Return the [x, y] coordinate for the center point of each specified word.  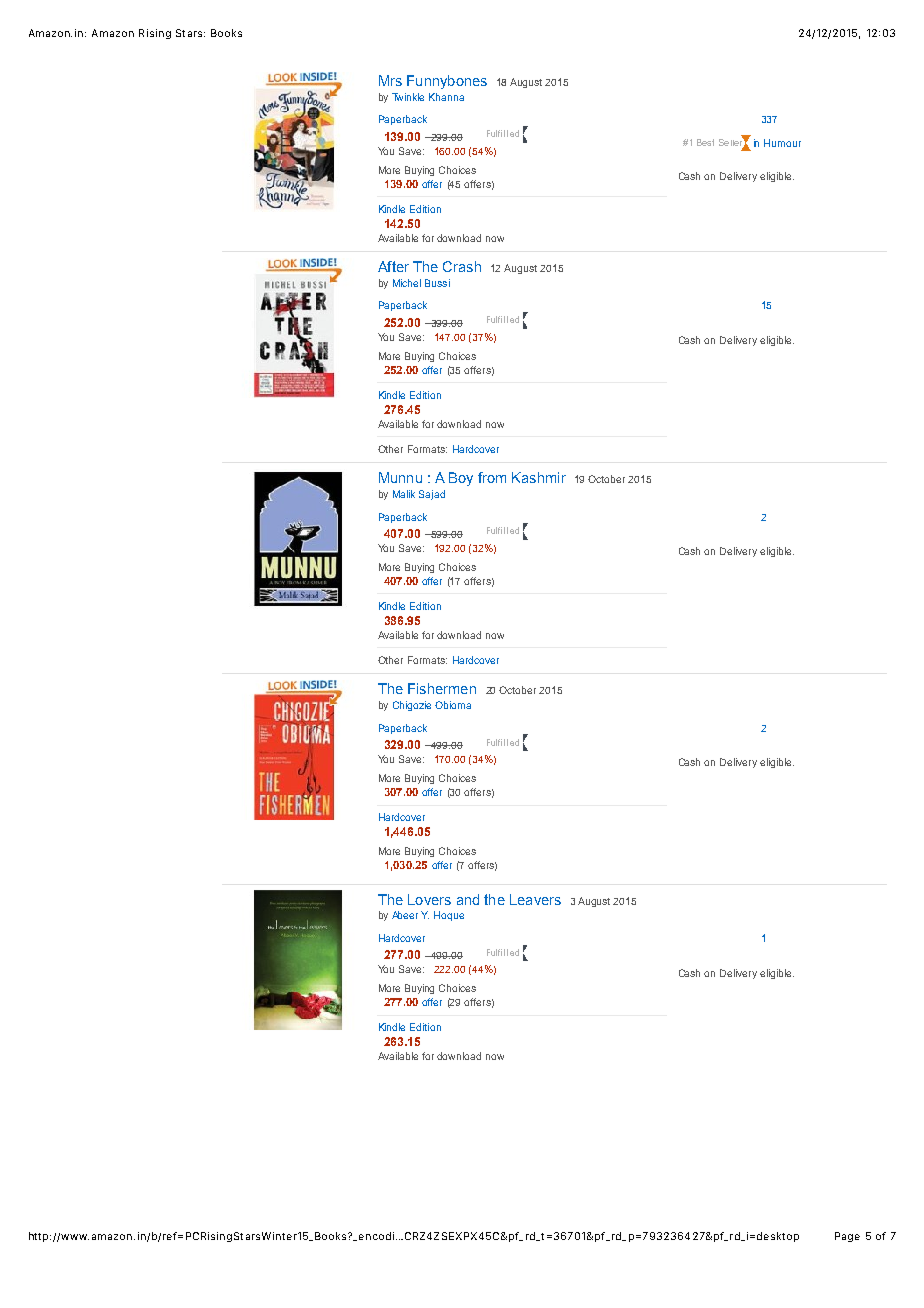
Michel [407, 283]
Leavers [535, 899]
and [468, 899]
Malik [404, 494]
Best [705, 142]
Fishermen [442, 688]
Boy [461, 479]
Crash [462, 266]
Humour [782, 143]
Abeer [405, 915]
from [492, 477]
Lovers [429, 899]
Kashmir [539, 477]
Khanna [446, 97]
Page [847, 1237]
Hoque [449, 916]
